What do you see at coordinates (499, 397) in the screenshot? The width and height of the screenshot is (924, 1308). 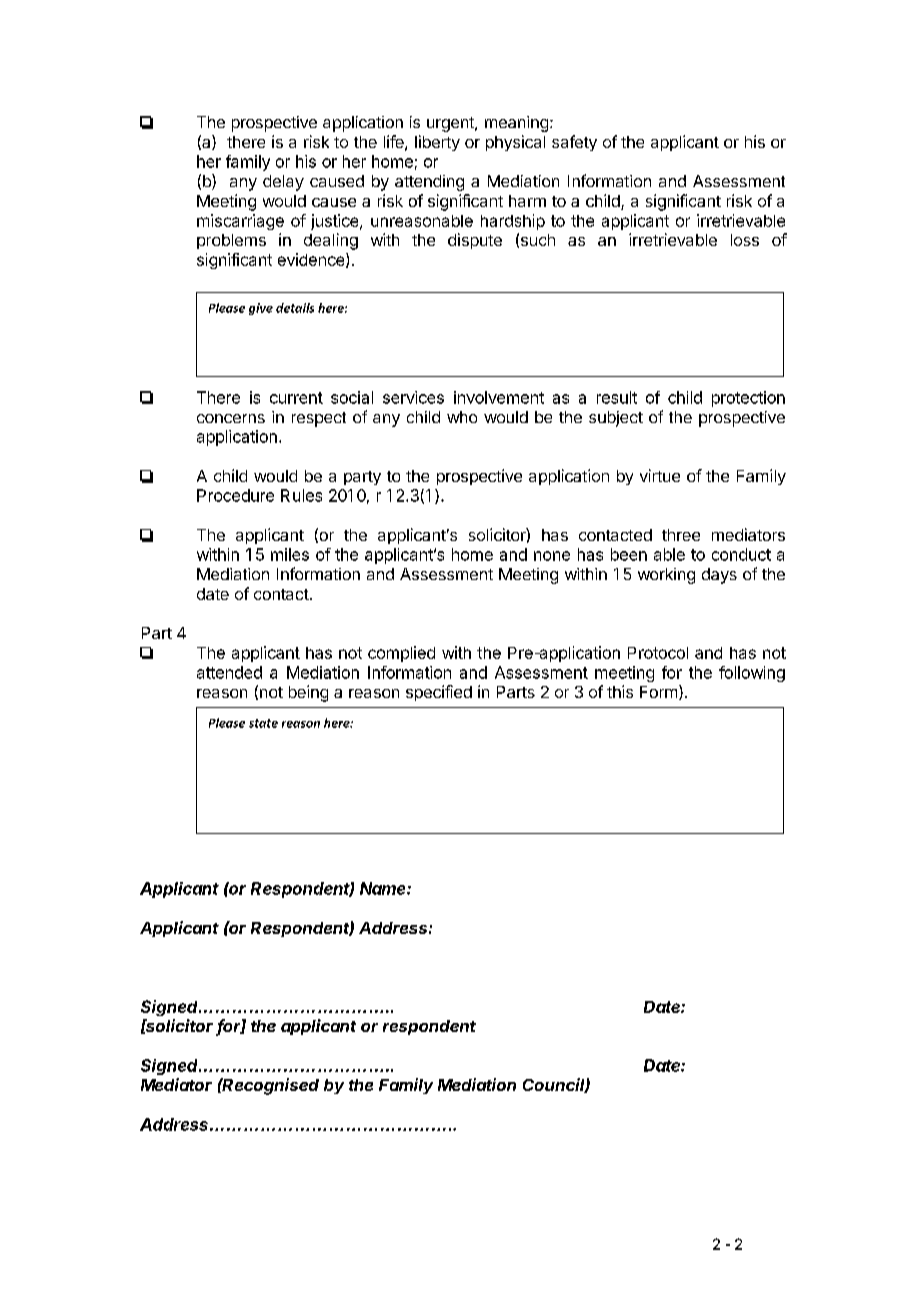 I see `involvement` at bounding box center [499, 397].
